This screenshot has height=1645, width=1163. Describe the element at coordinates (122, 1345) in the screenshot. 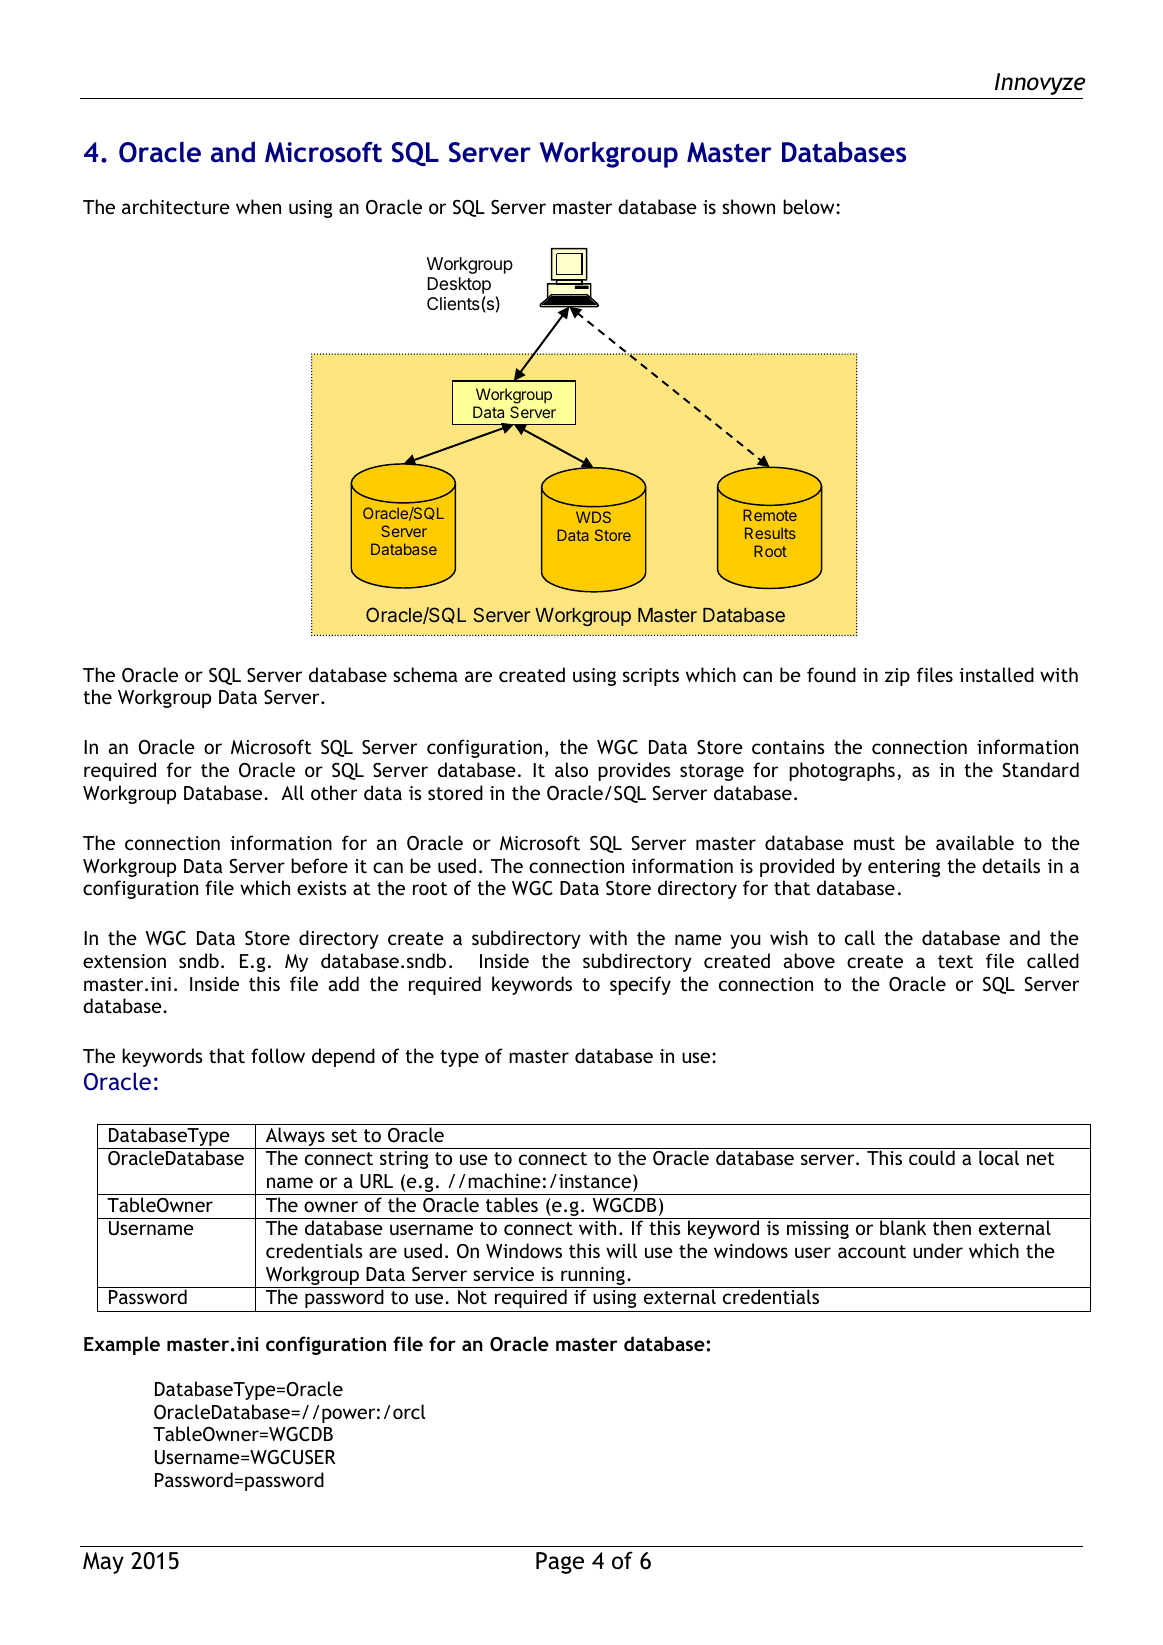

I see `Example` at that location.
